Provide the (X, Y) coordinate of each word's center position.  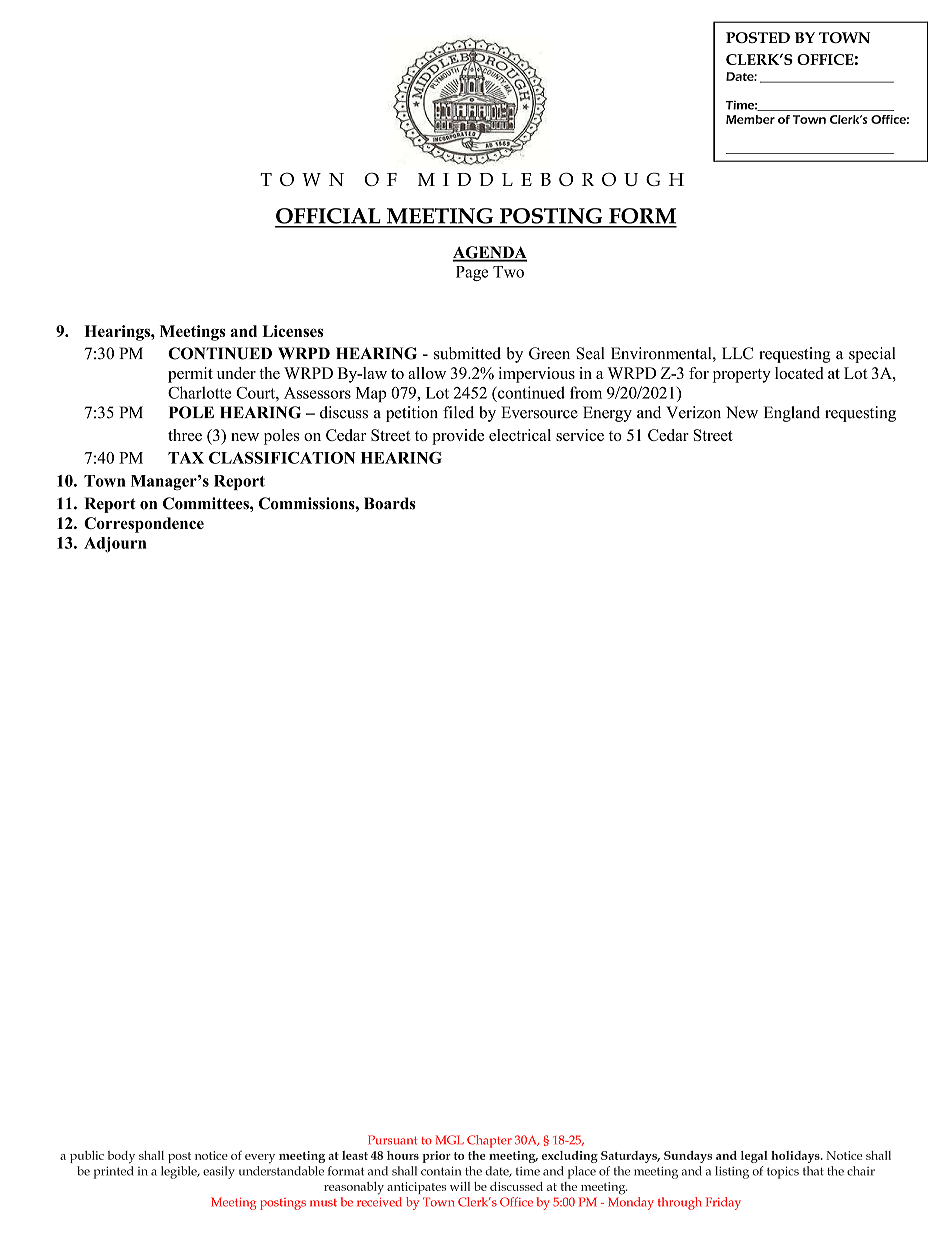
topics (783, 1172)
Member (750, 119)
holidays (796, 1157)
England (792, 414)
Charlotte (199, 392)
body (121, 1157)
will (460, 1186)
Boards (390, 503)
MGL (450, 1140)
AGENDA (489, 253)
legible (180, 1172)
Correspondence (144, 525)
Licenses (293, 331)
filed (458, 412)
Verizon (693, 412)
